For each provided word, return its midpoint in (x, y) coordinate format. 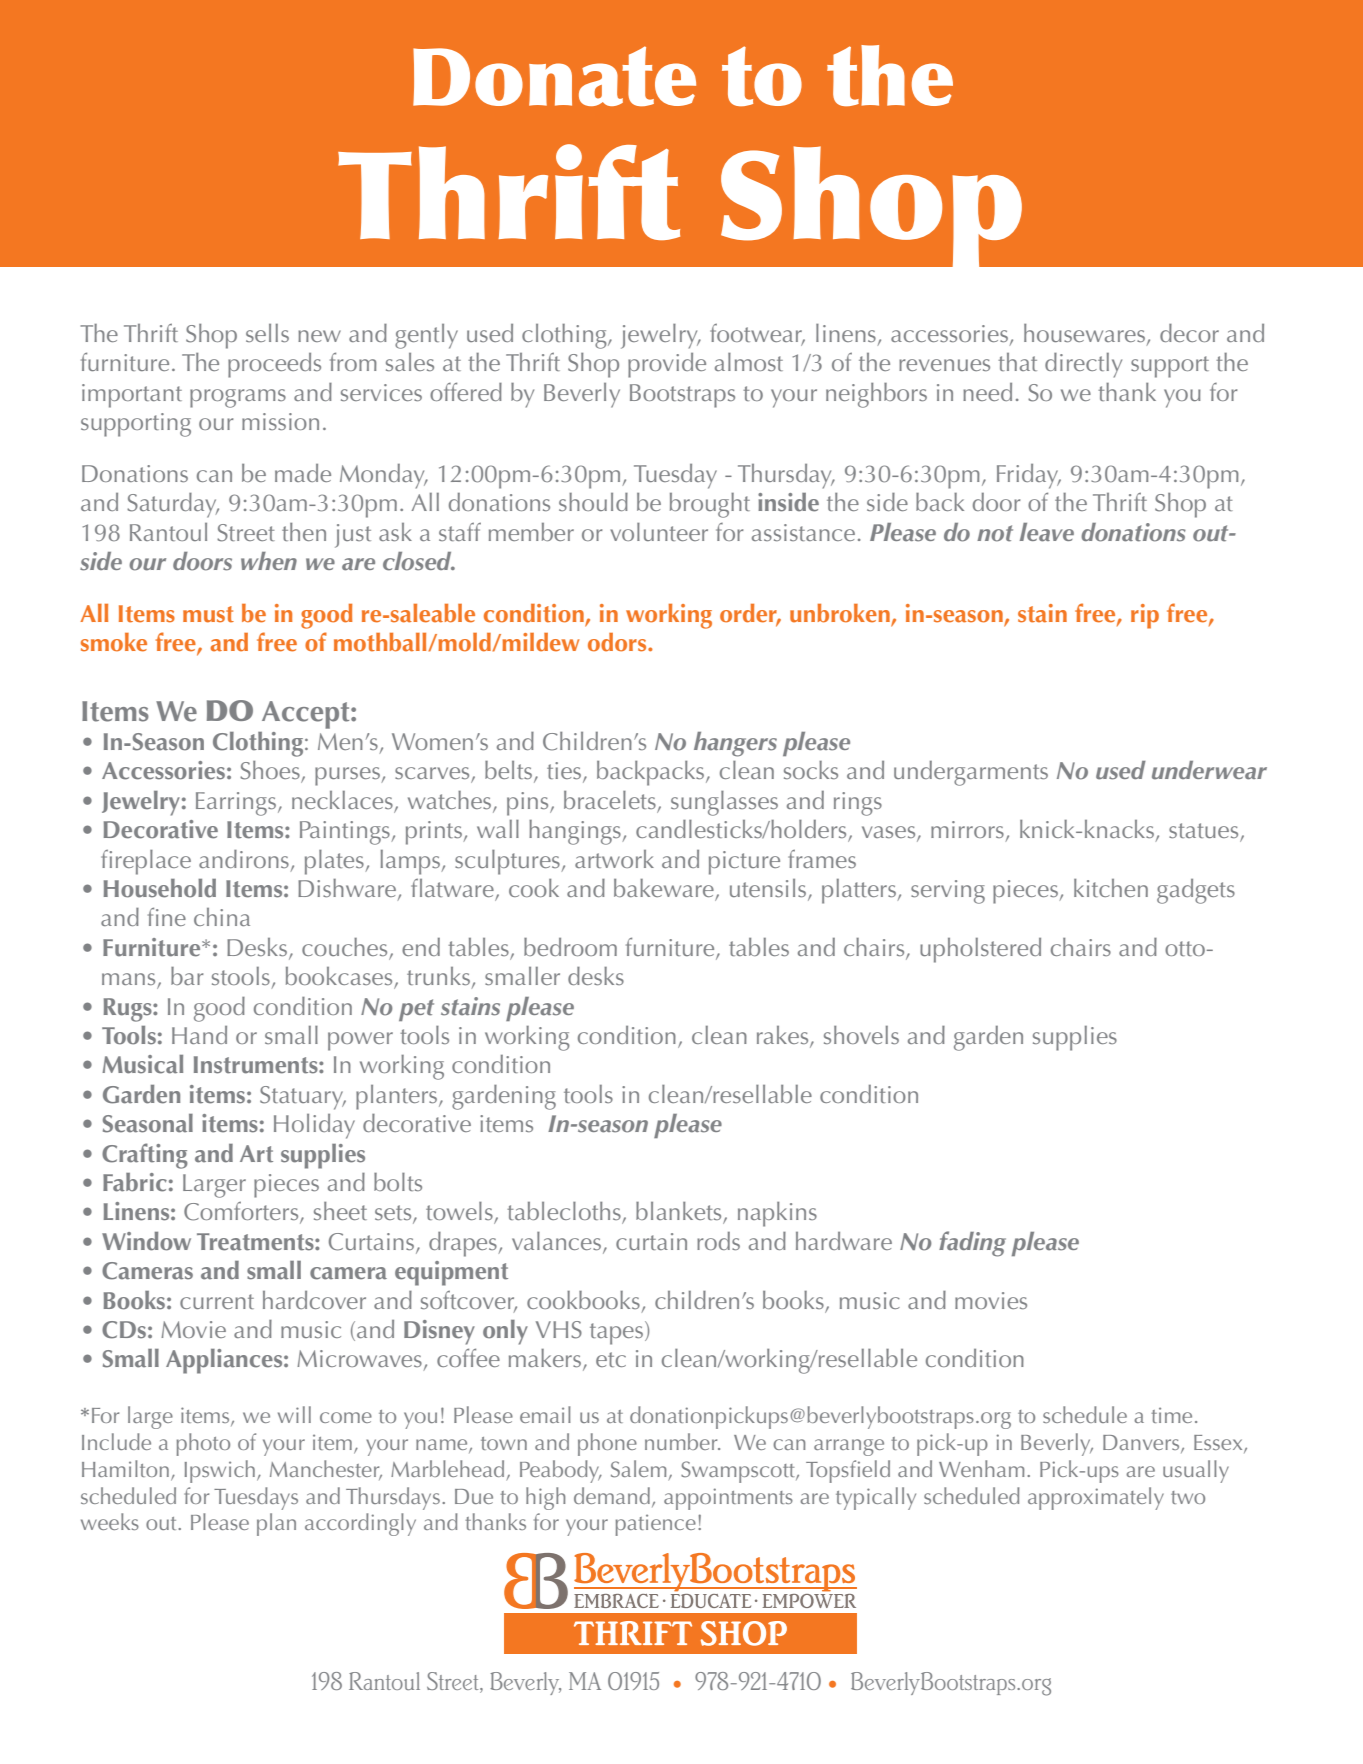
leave (1047, 532)
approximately (1096, 1498)
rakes (784, 1036)
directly (1083, 365)
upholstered (980, 950)
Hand (199, 1035)
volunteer (659, 532)
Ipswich (220, 1471)
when (269, 561)
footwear (757, 334)
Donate (554, 76)
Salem (638, 1469)
